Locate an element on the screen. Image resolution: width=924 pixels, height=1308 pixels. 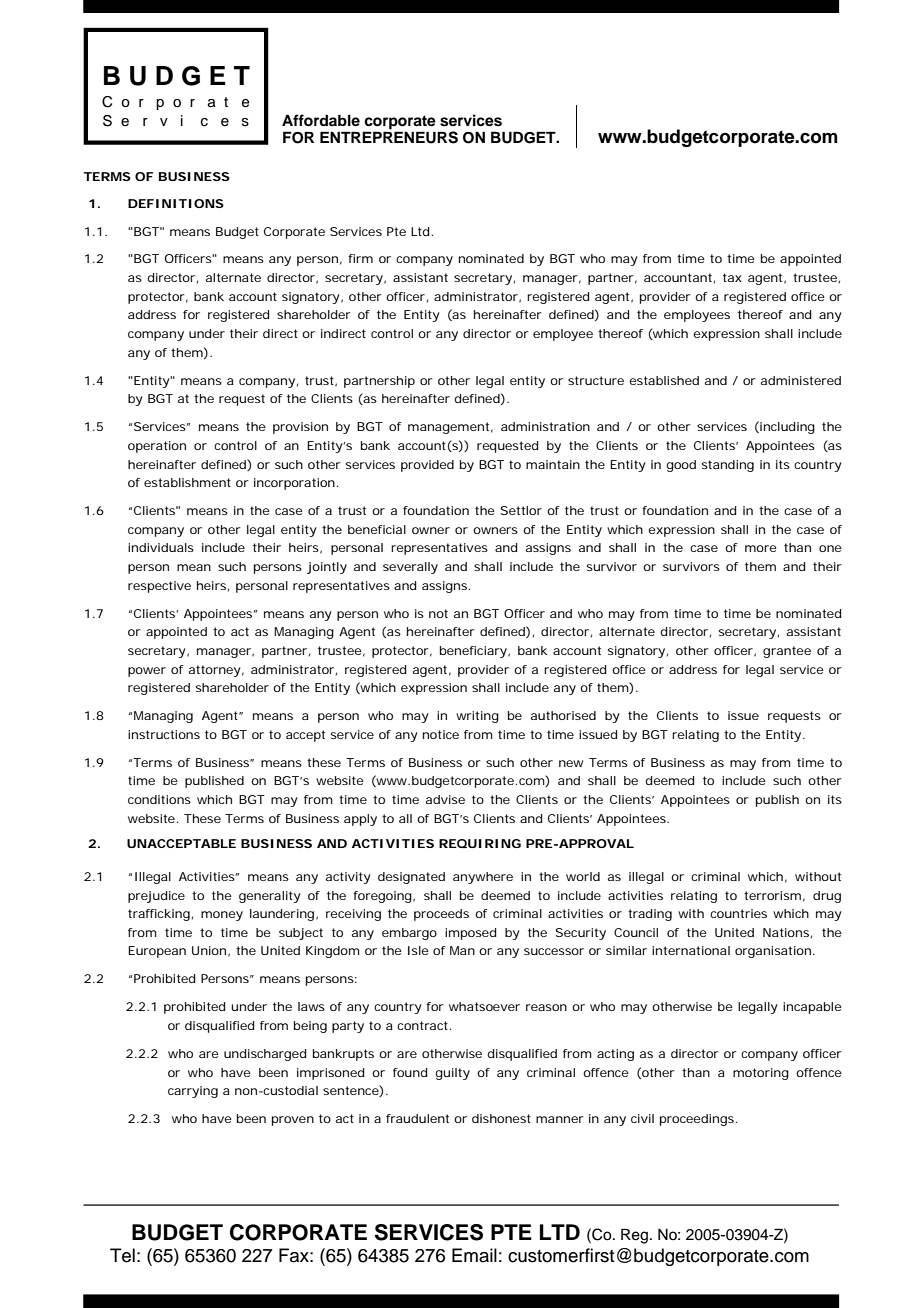
Tel is located at coordinates (122, 1255).
